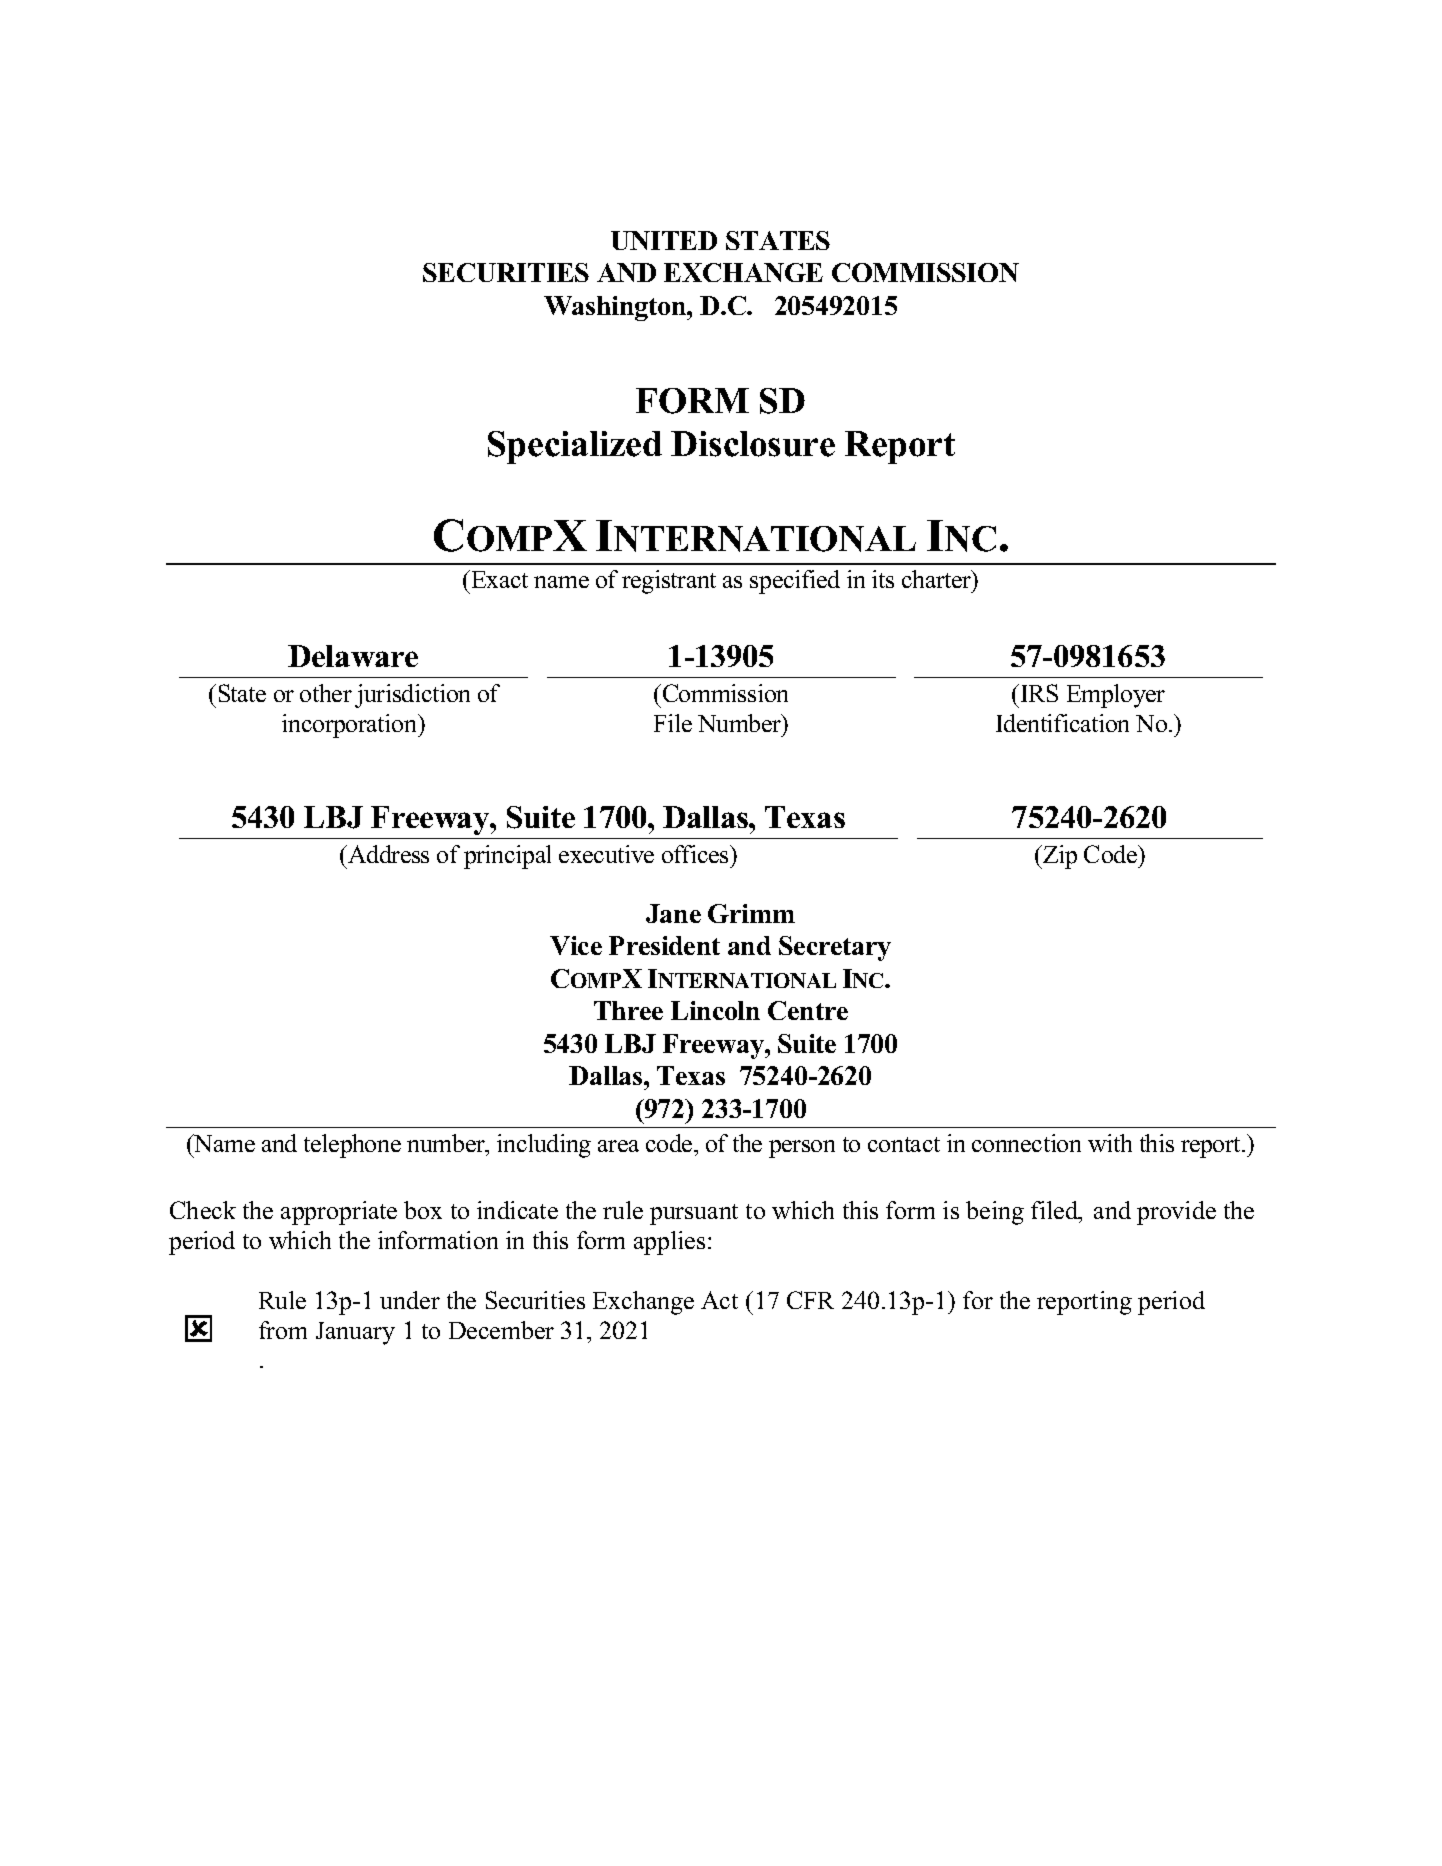 The width and height of the document is (1442, 1866). Describe the element at coordinates (500, 579) in the document. I see `Exact` at that location.
